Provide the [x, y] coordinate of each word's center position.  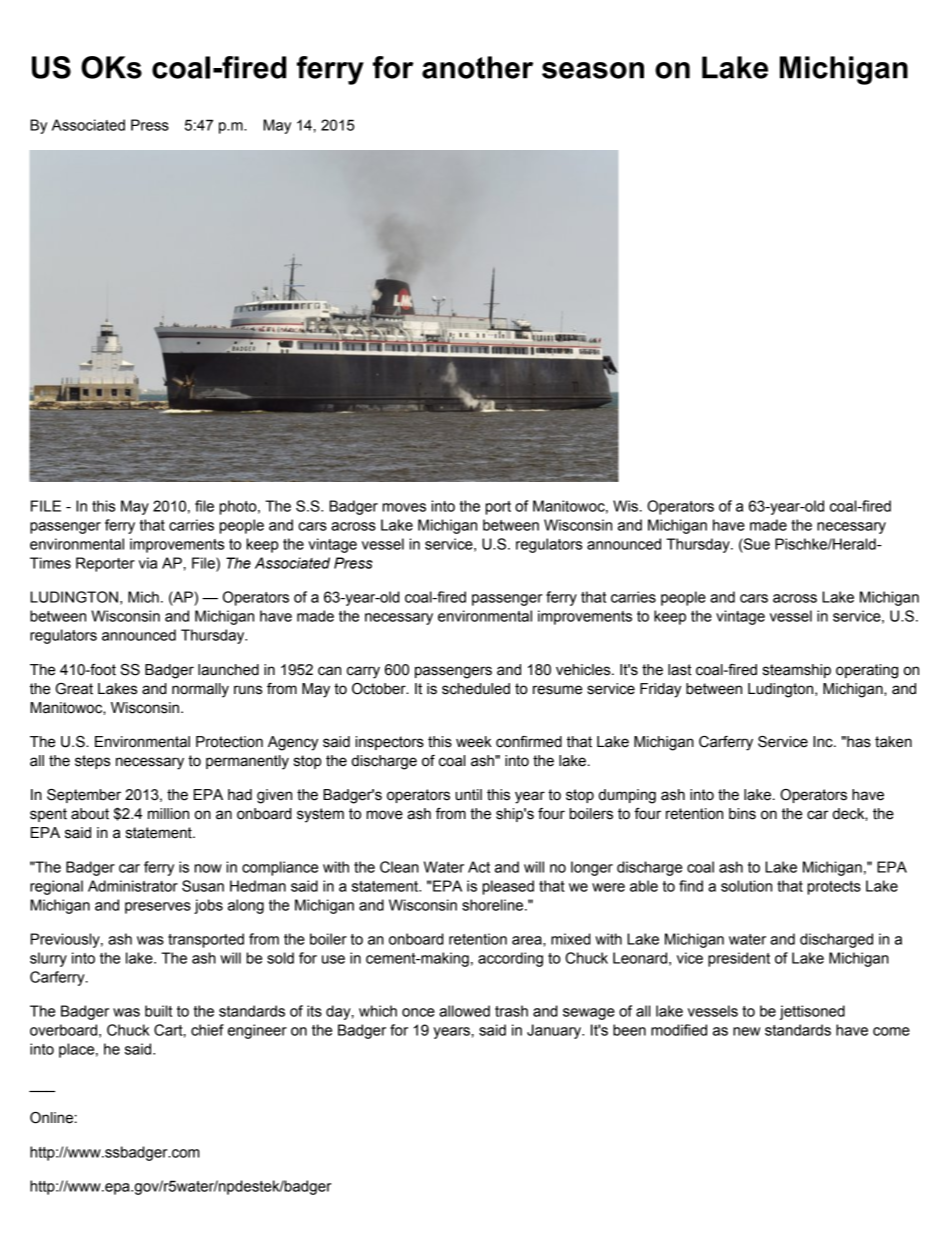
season [593, 70]
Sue [756, 544]
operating [867, 671]
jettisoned [812, 1012]
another [477, 67]
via [148, 563]
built [158, 1011]
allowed [464, 1011]
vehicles [584, 670]
